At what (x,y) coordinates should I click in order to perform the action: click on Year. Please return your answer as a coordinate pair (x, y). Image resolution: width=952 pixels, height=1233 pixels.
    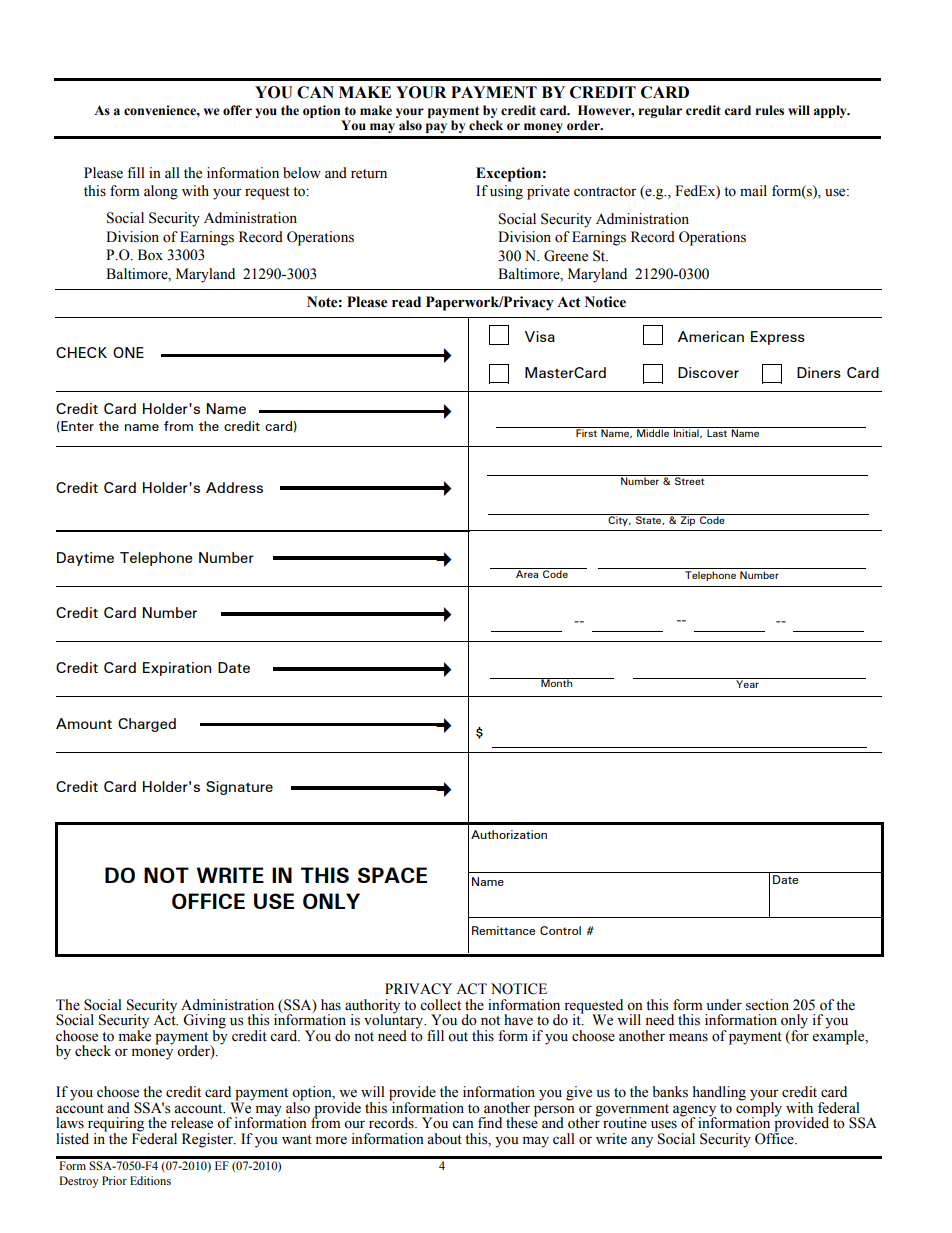
    Looking at the image, I should click on (747, 683).
